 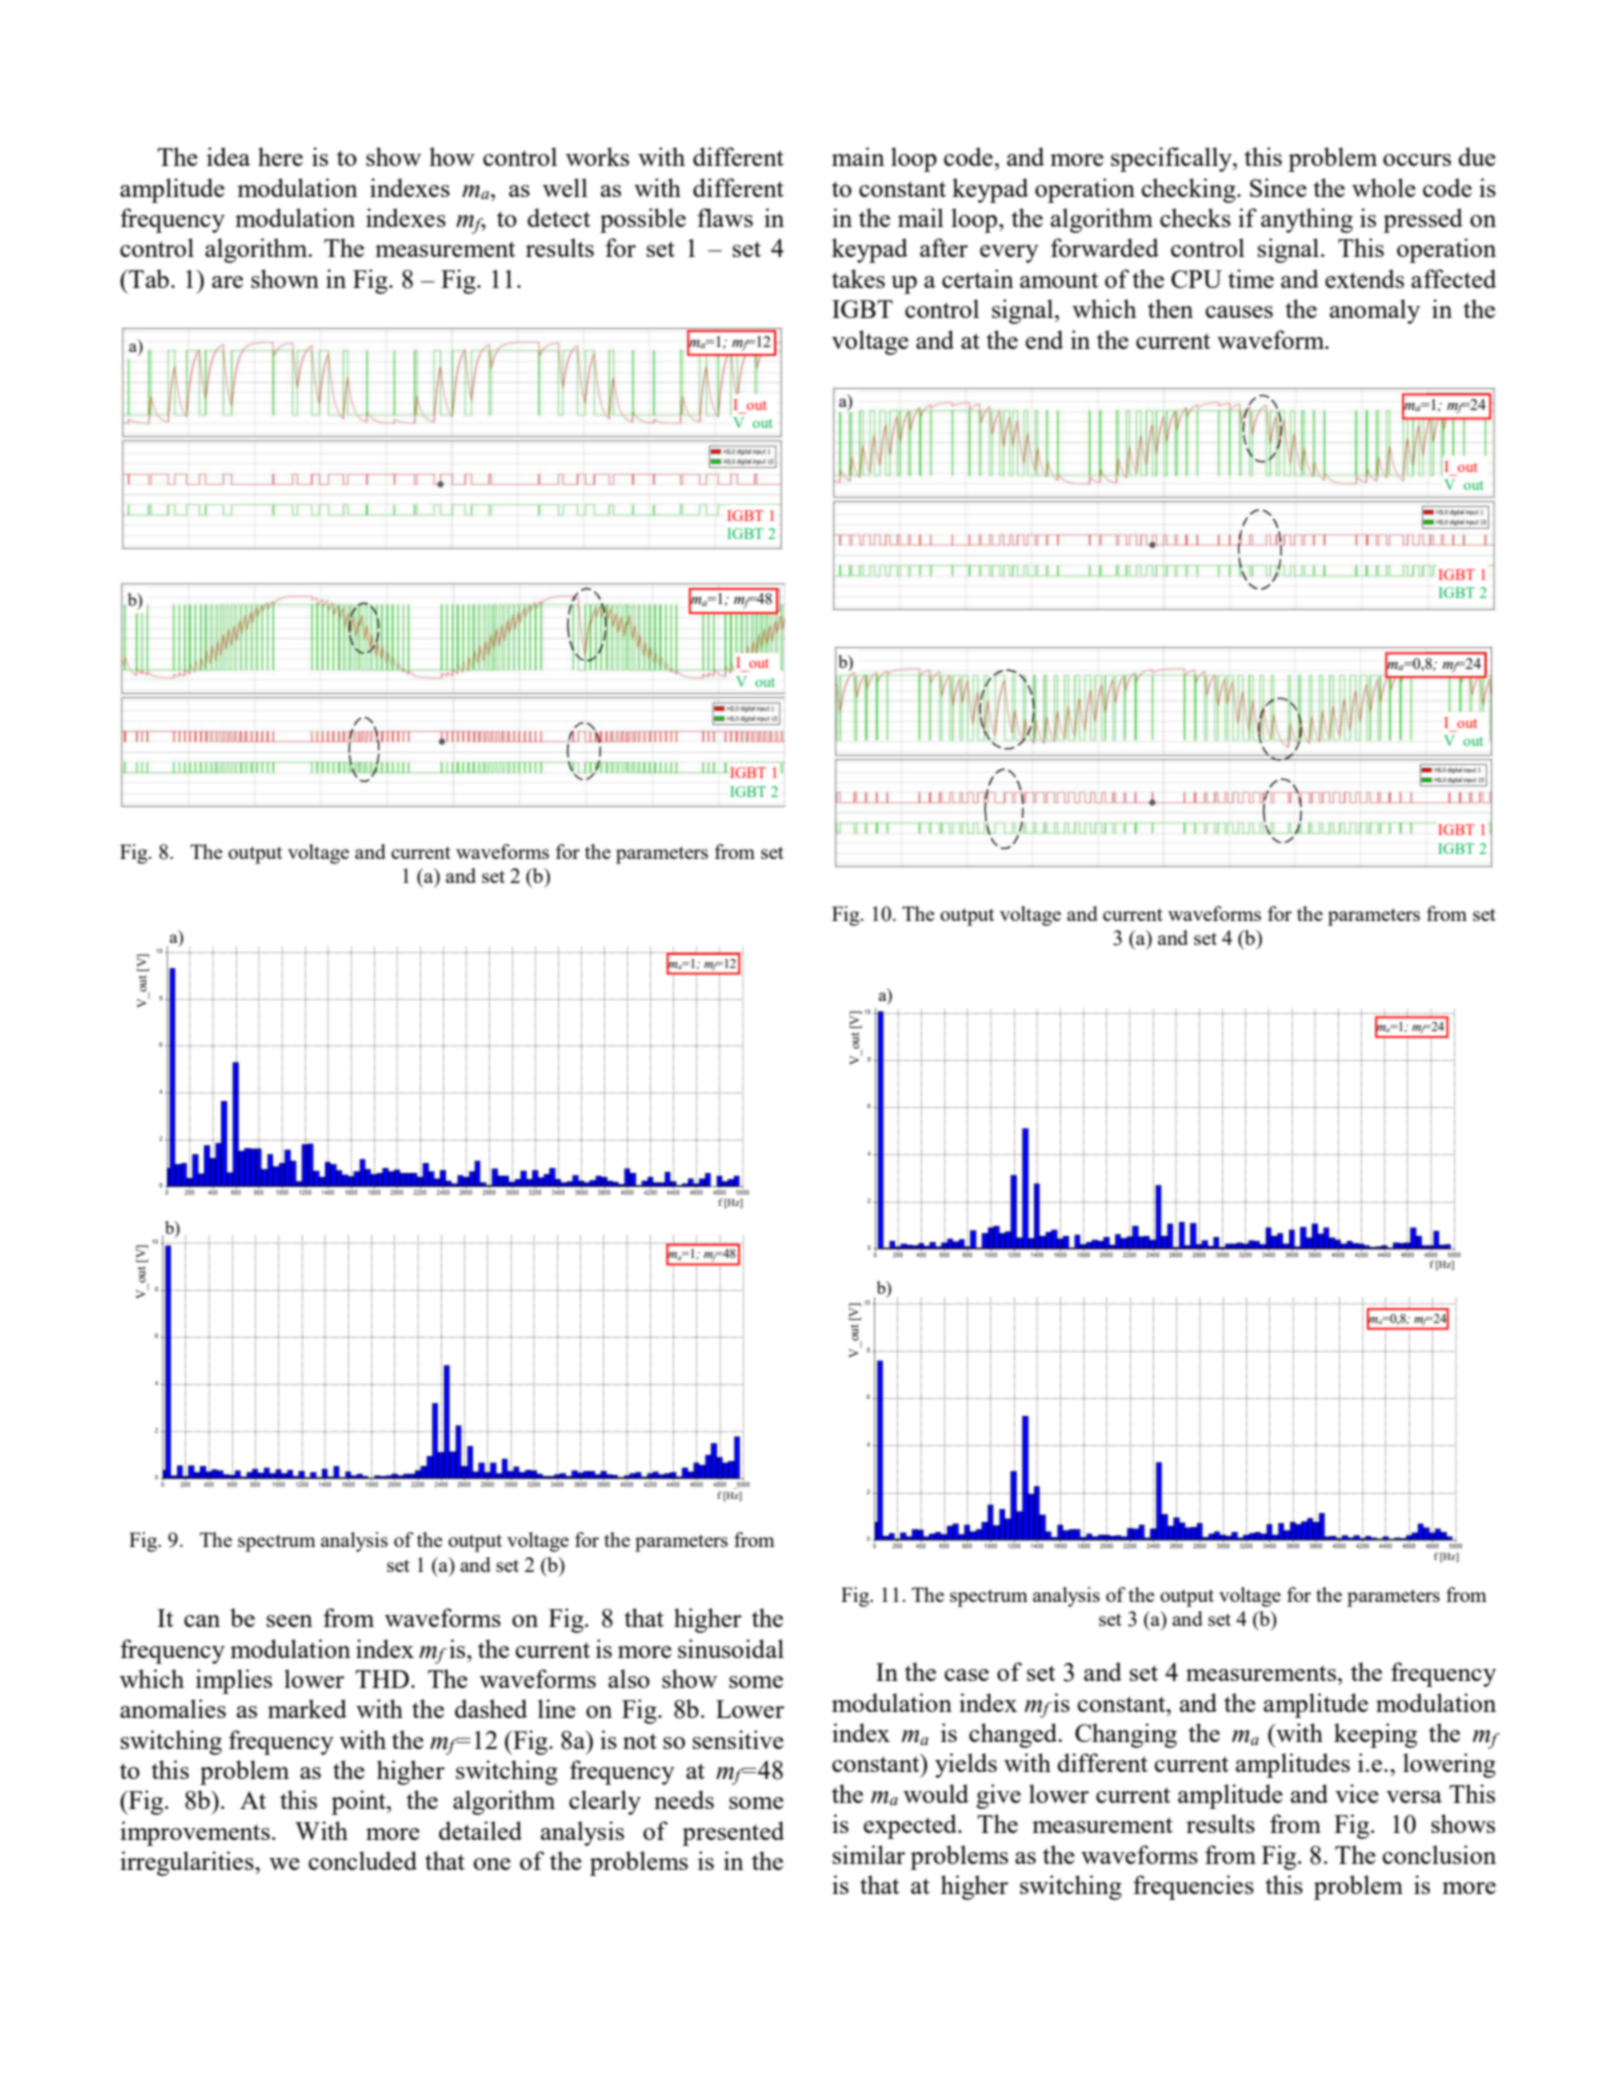 I want to click on vice, so click(x=1357, y=1793).
